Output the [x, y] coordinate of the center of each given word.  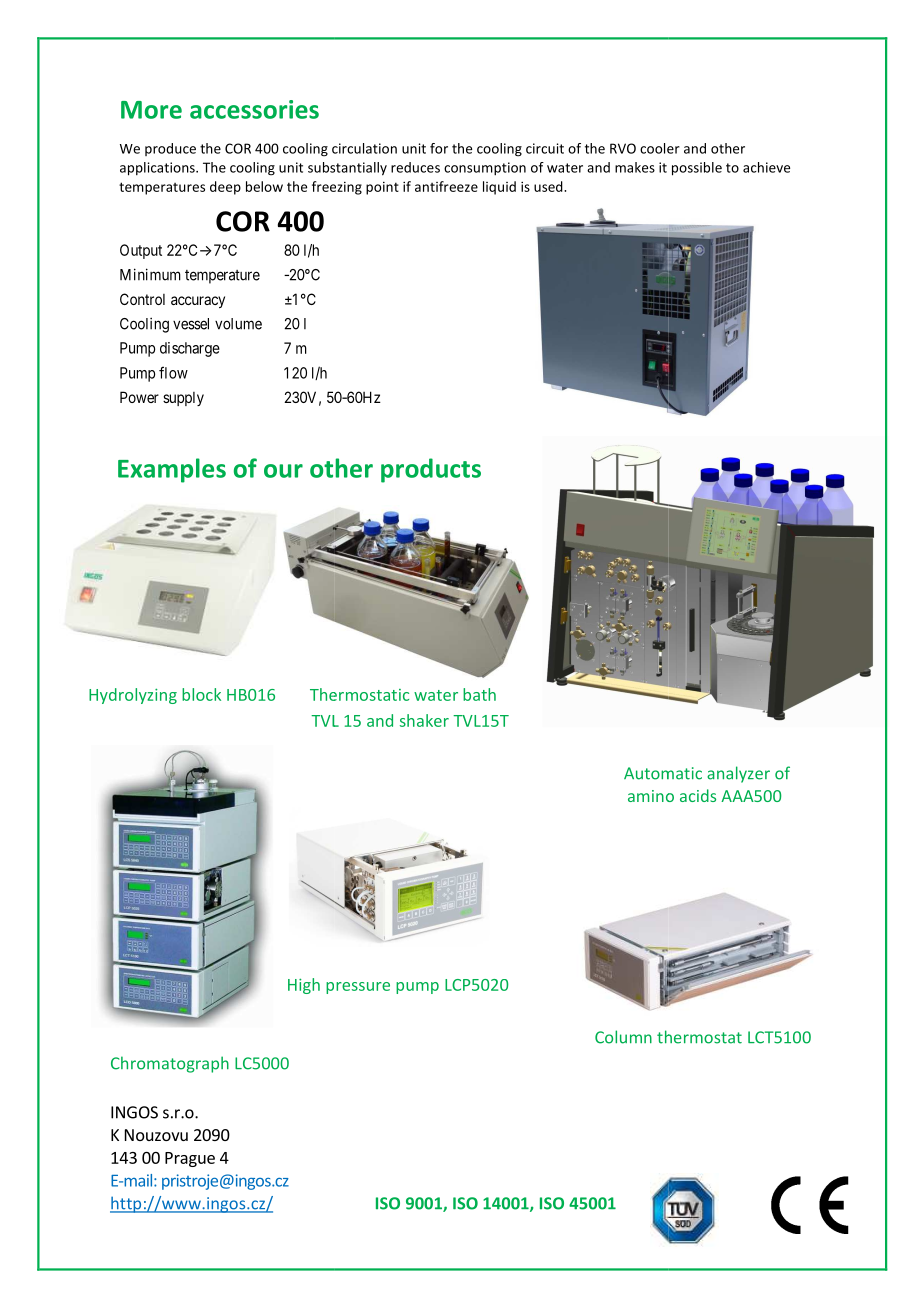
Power [139, 397]
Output [141, 251]
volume [238, 324]
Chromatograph [170, 1064]
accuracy [198, 302]
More [151, 110]
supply [183, 399]
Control [142, 299]
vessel [191, 324]
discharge [190, 349]
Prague [190, 1159]
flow [173, 372]
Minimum [150, 274]
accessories [254, 109]
